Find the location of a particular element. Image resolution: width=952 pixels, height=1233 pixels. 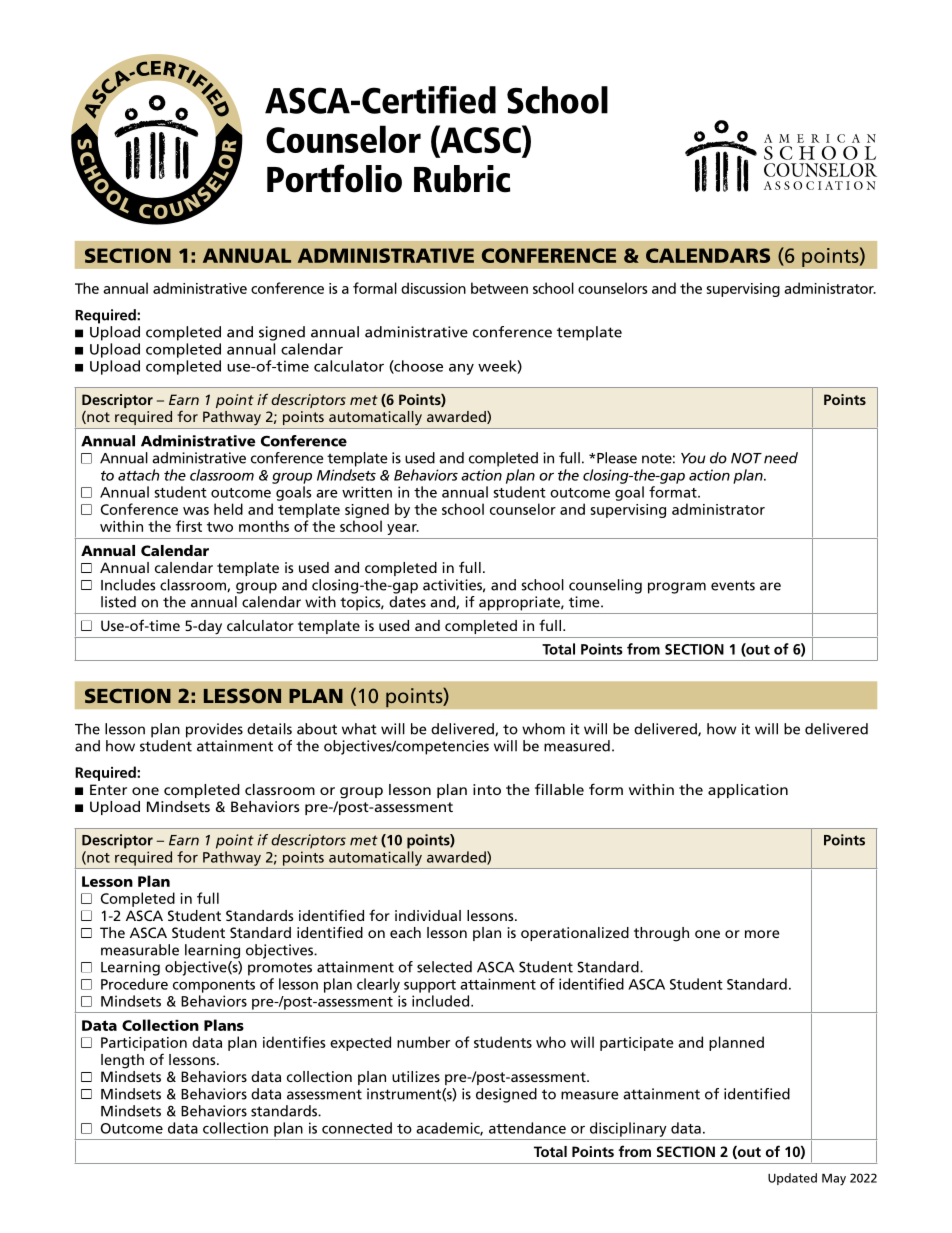

between is located at coordinates (499, 288).
